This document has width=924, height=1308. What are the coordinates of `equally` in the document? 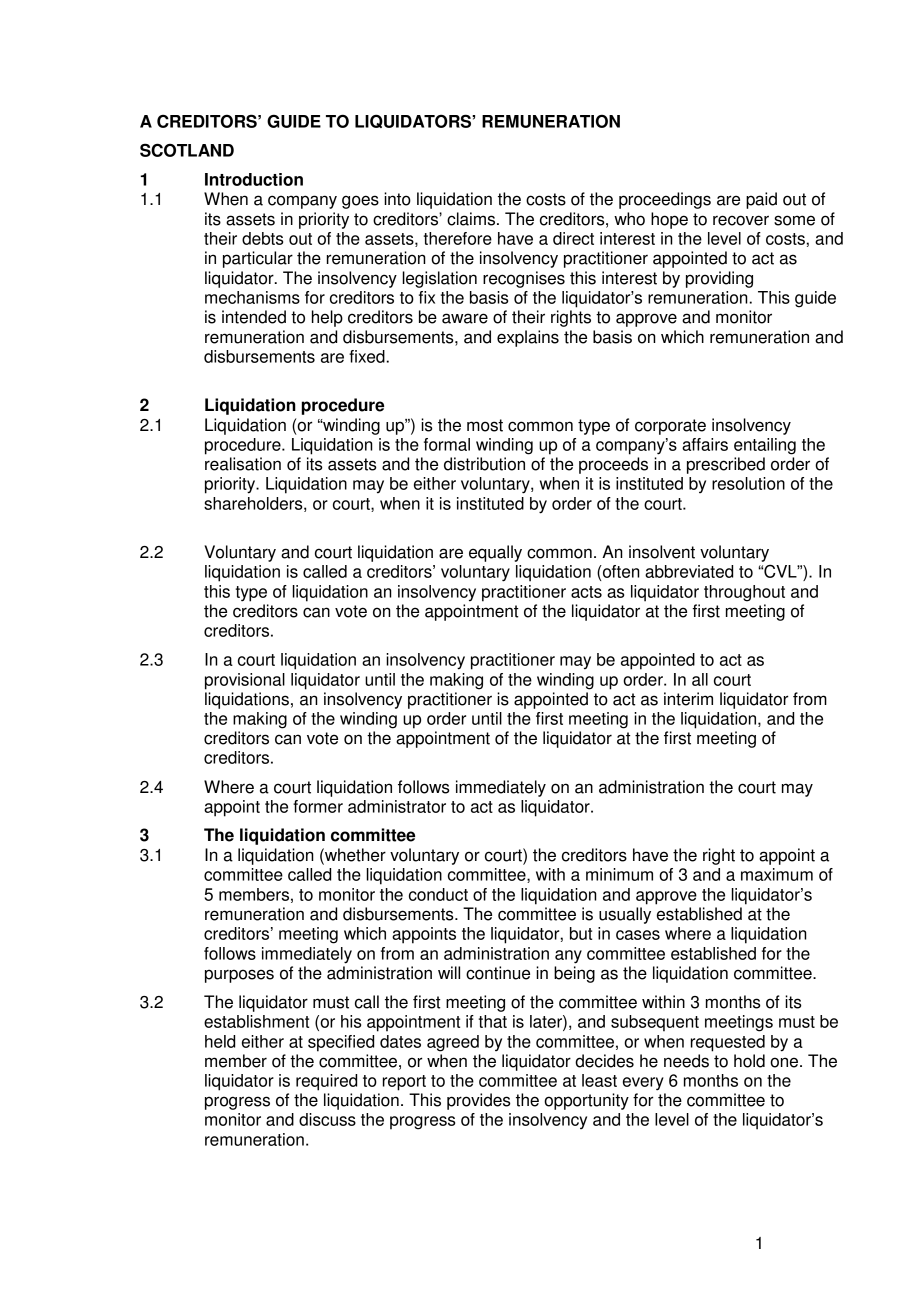 It's located at (495, 553).
